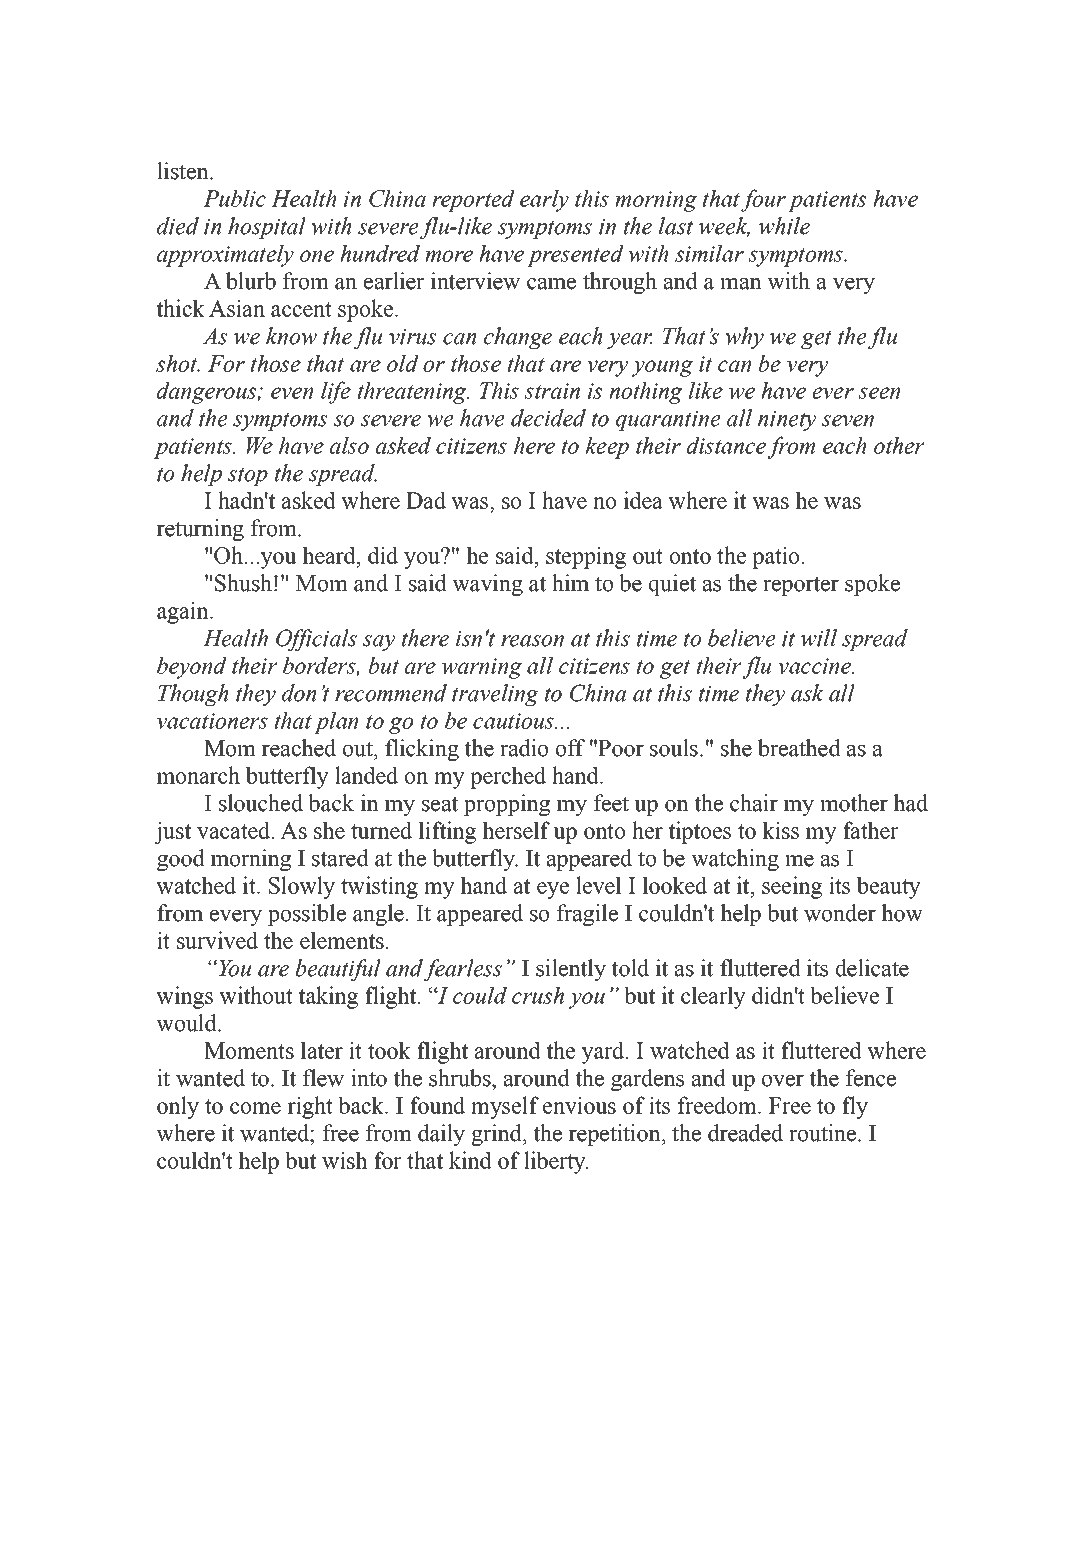  What do you see at coordinates (532, 641) in the screenshot?
I see `reason` at bounding box center [532, 641].
